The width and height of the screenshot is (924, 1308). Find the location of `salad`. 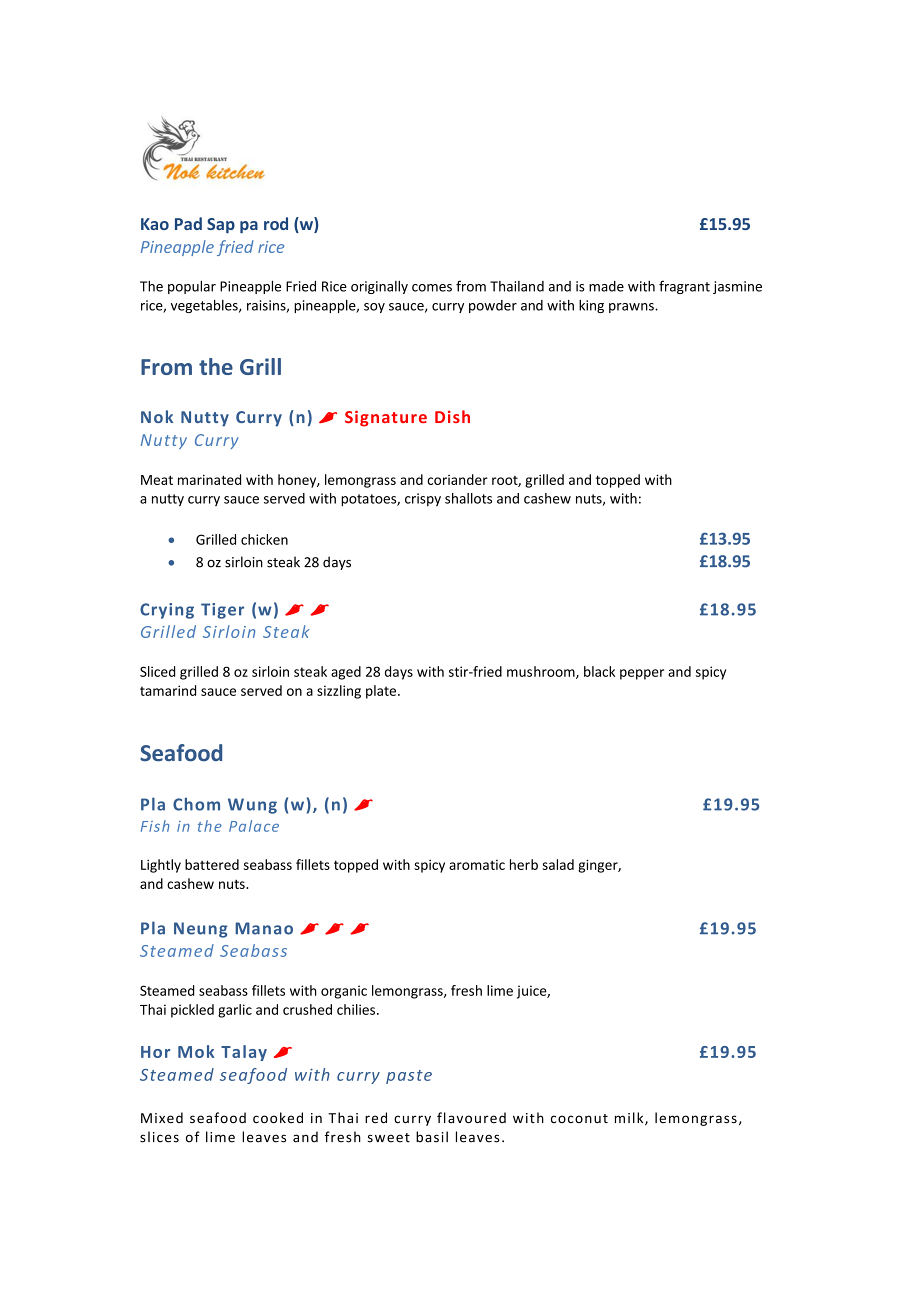

salad is located at coordinates (558, 864).
